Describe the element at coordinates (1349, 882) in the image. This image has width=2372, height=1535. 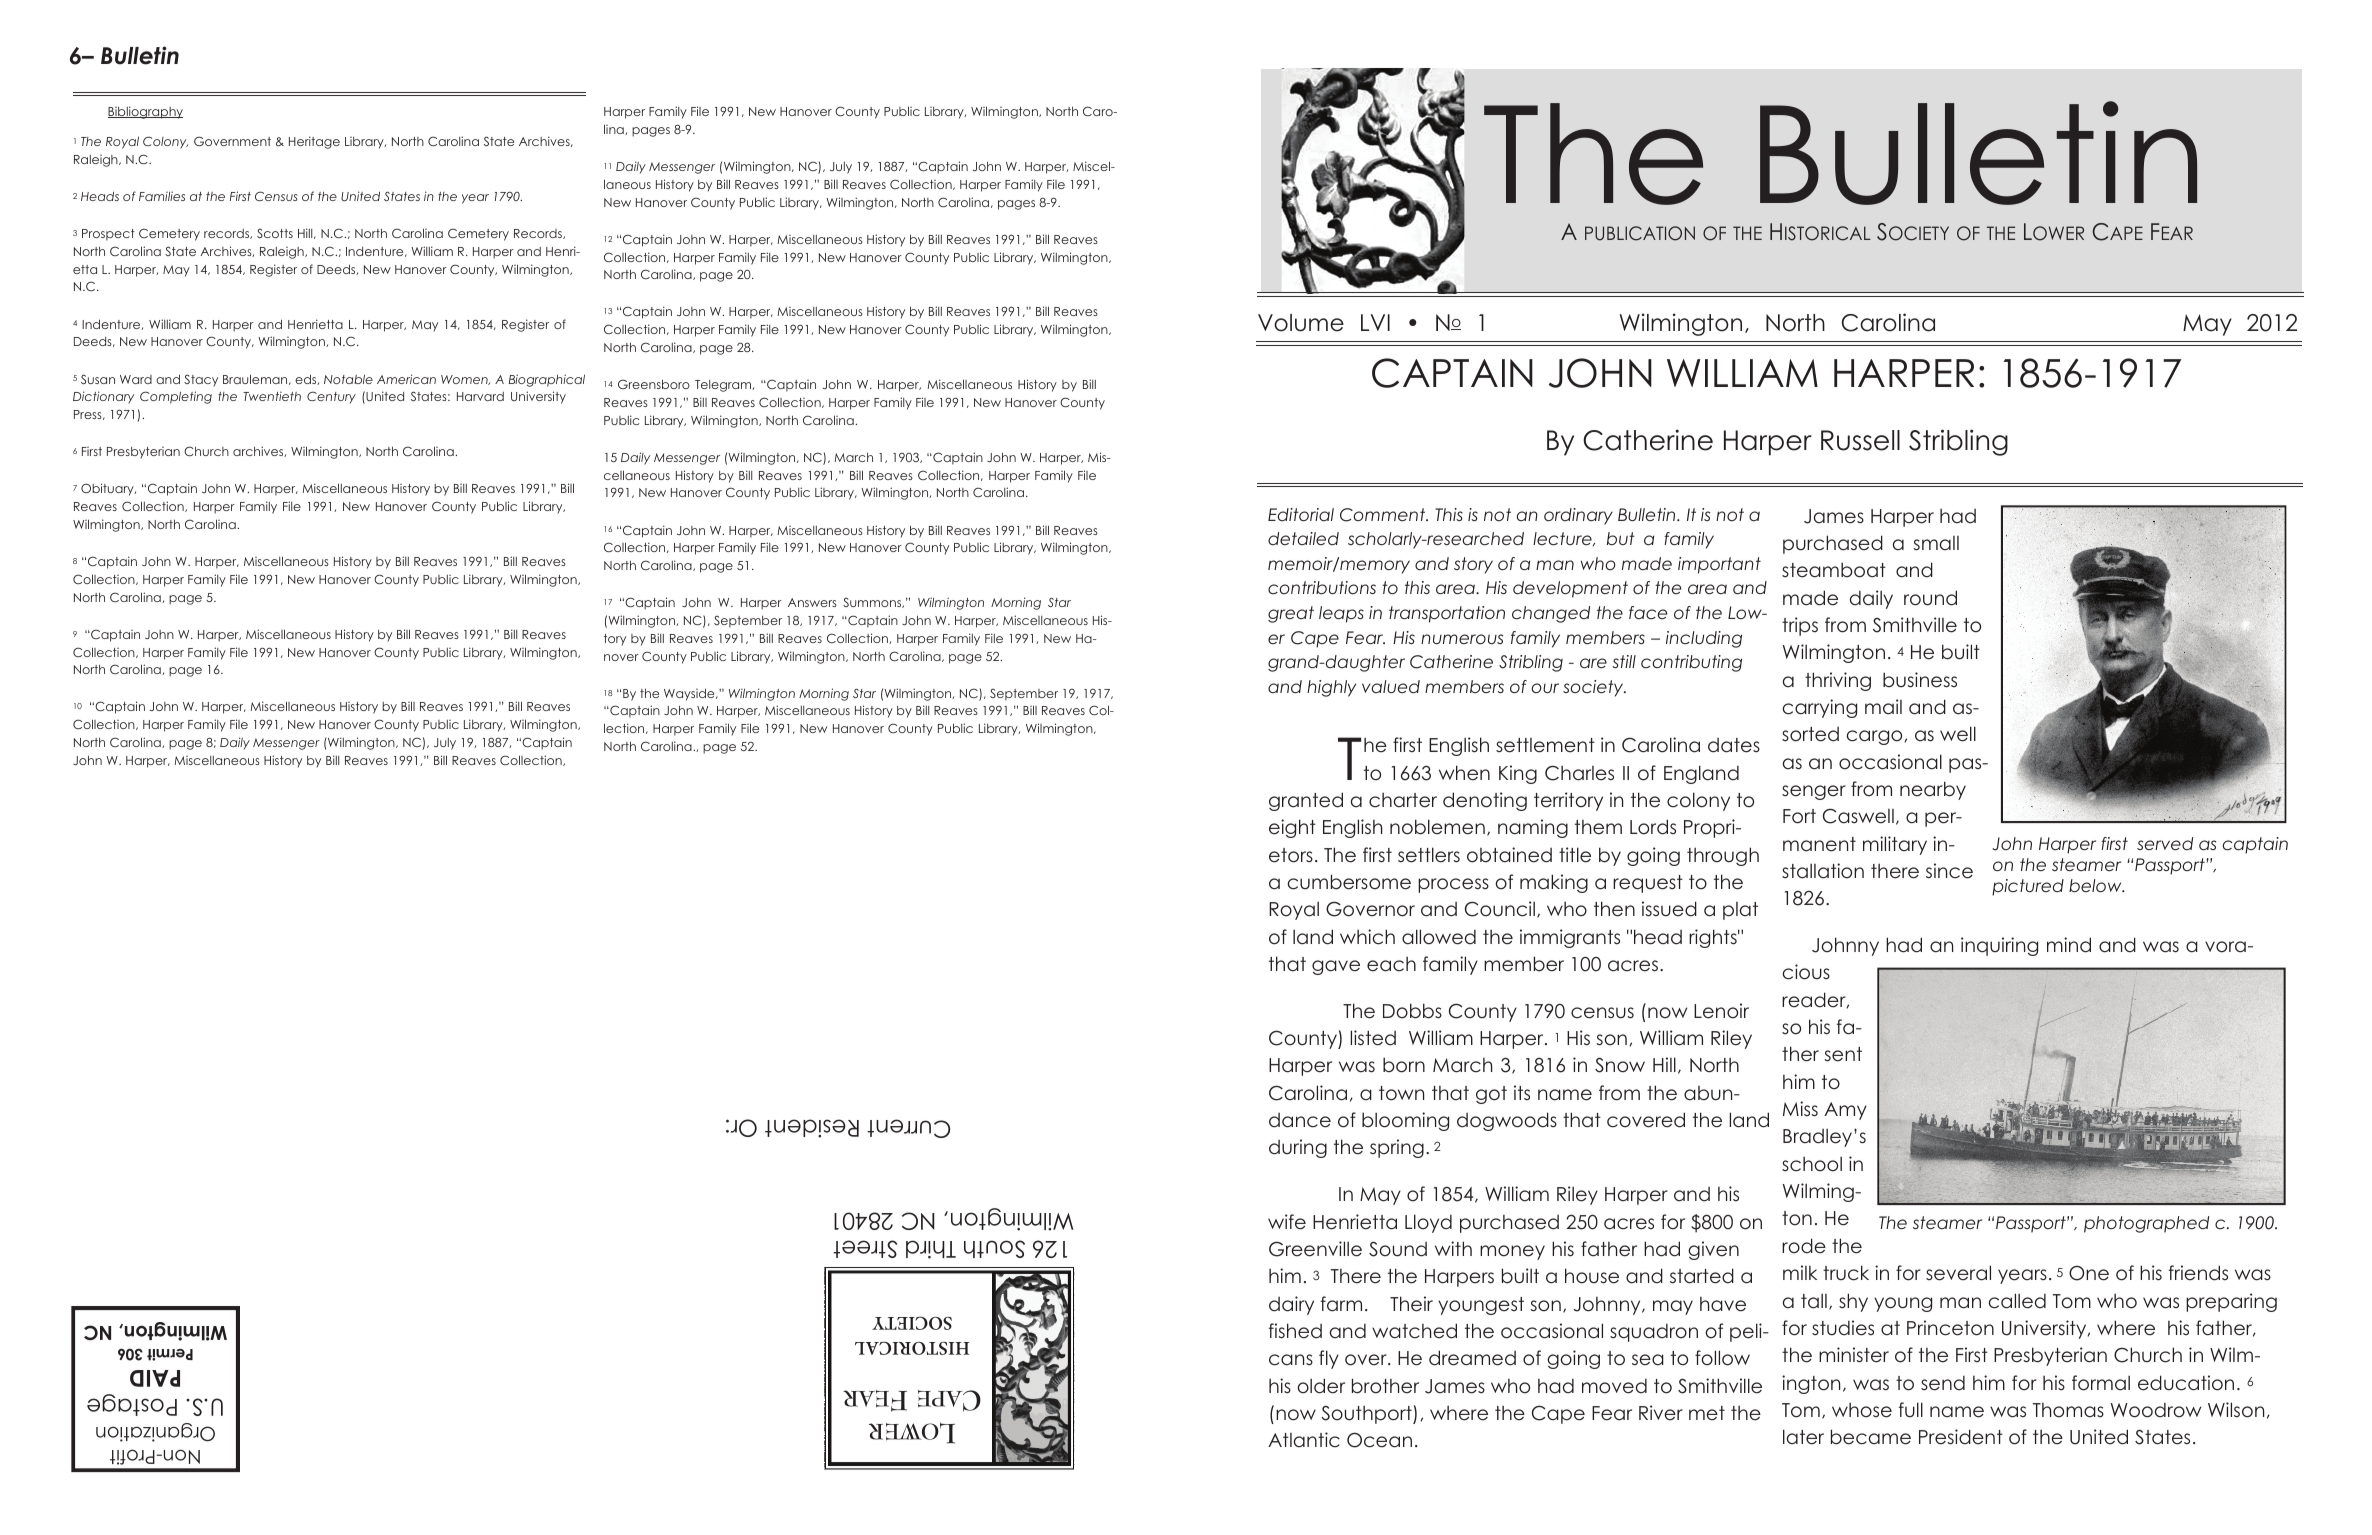
I see `cumbersome` at that location.
